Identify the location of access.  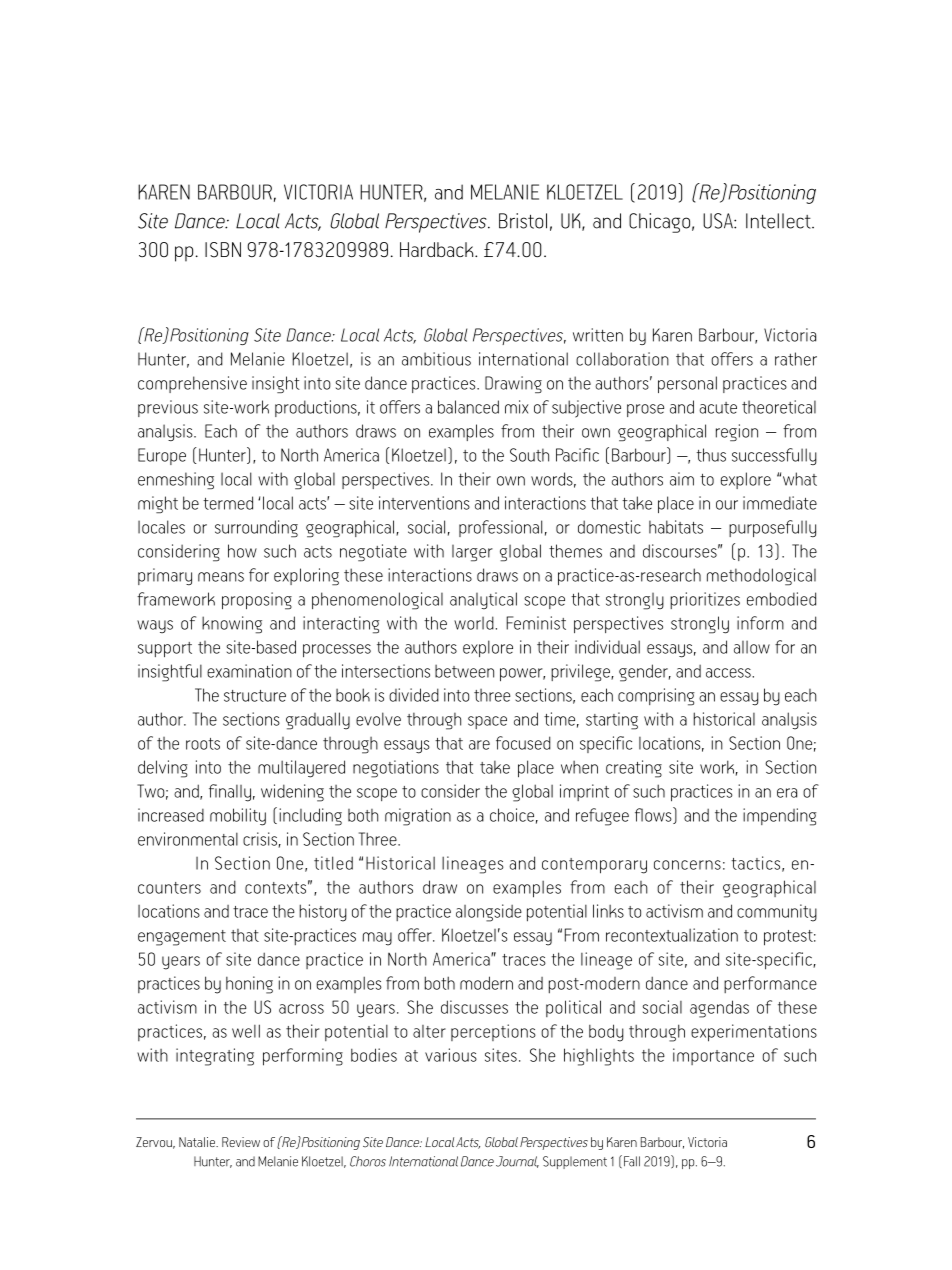
(729, 673).
